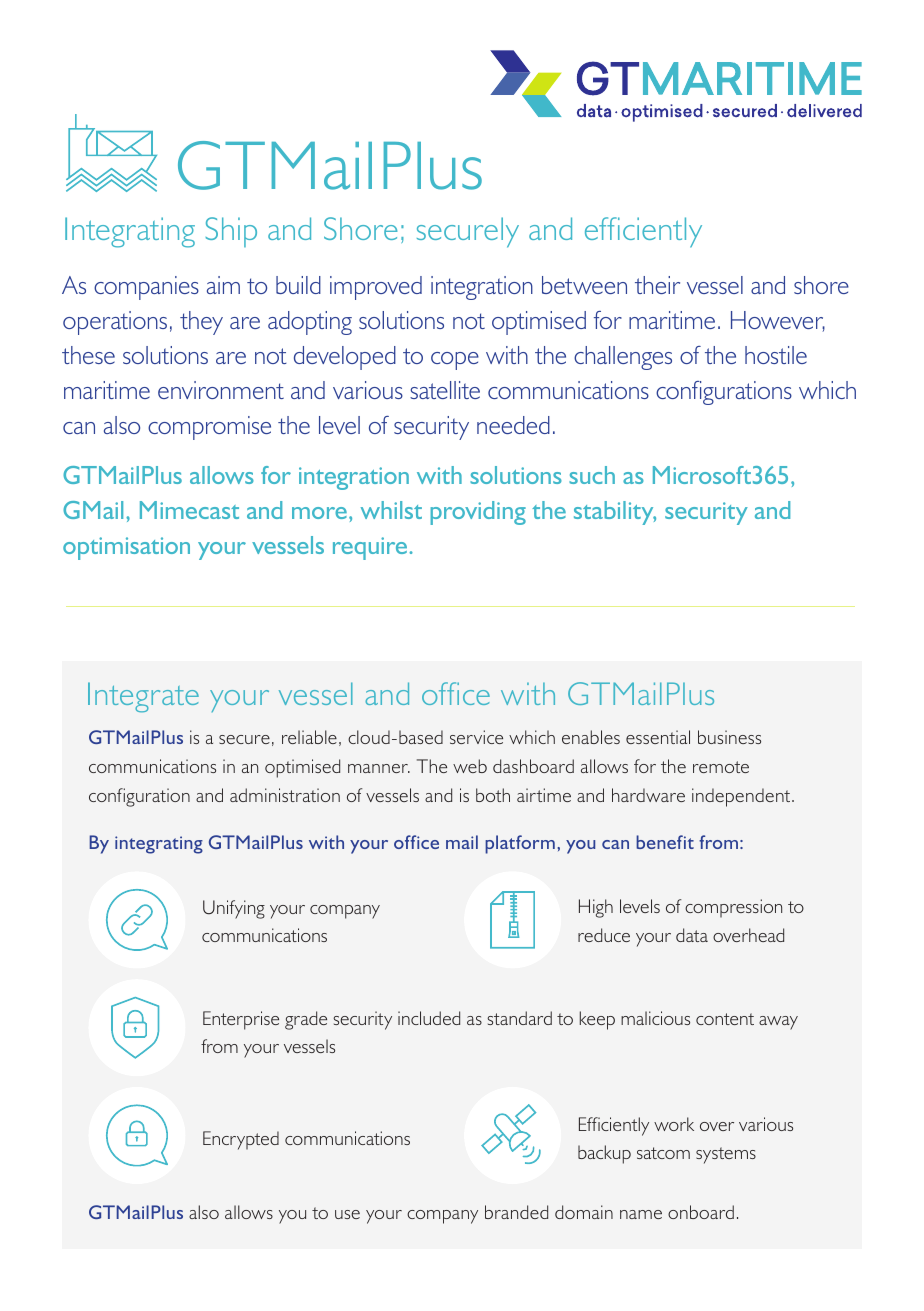  What do you see at coordinates (657, 285) in the page?
I see `their` at bounding box center [657, 285].
